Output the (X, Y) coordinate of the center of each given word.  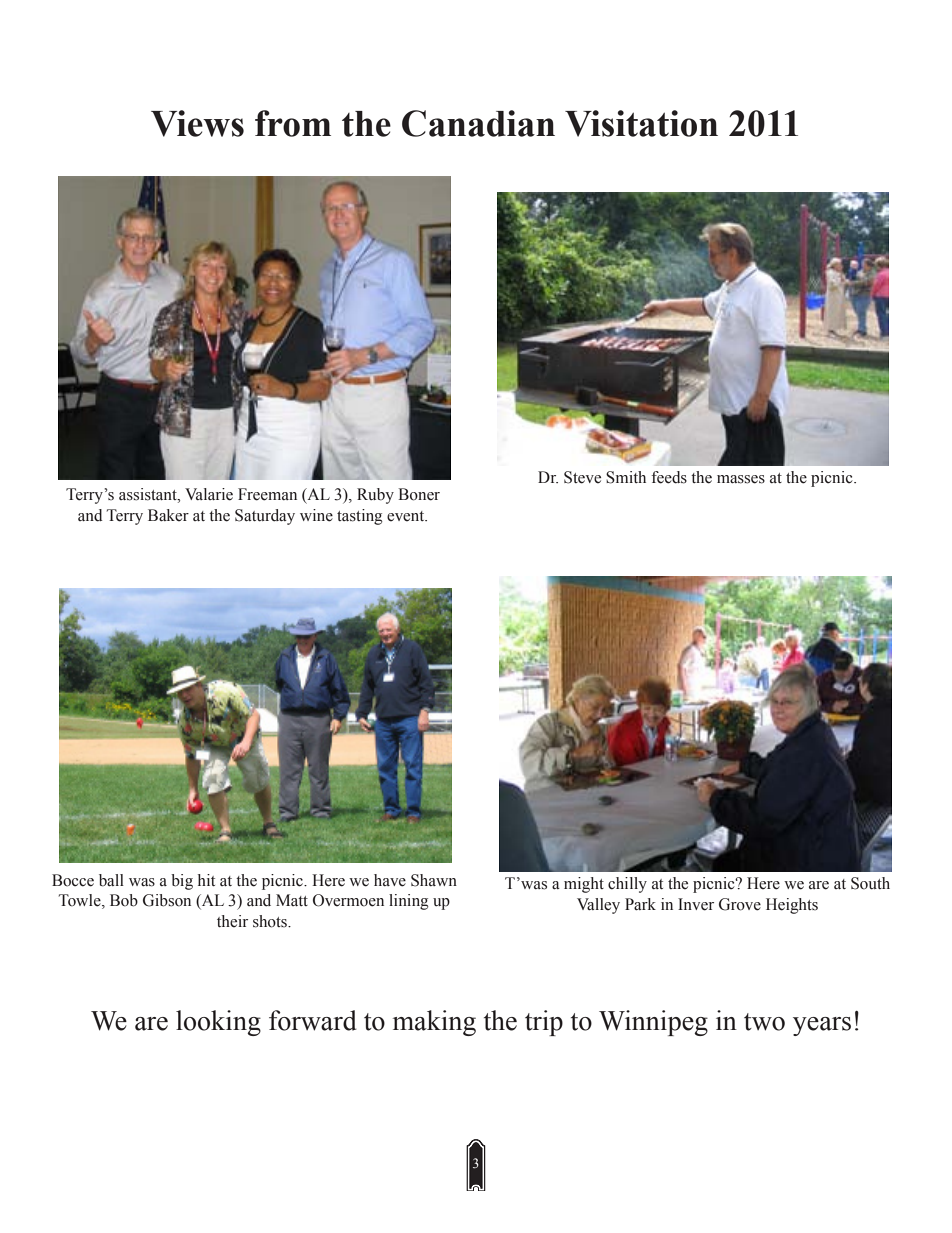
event (407, 516)
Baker (168, 515)
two (764, 1022)
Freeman (267, 494)
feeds (669, 477)
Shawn (434, 880)
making (434, 1023)
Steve (582, 477)
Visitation (641, 123)
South (870, 883)
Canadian (478, 123)
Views (197, 123)
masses (741, 479)
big (182, 882)
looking (218, 1023)
